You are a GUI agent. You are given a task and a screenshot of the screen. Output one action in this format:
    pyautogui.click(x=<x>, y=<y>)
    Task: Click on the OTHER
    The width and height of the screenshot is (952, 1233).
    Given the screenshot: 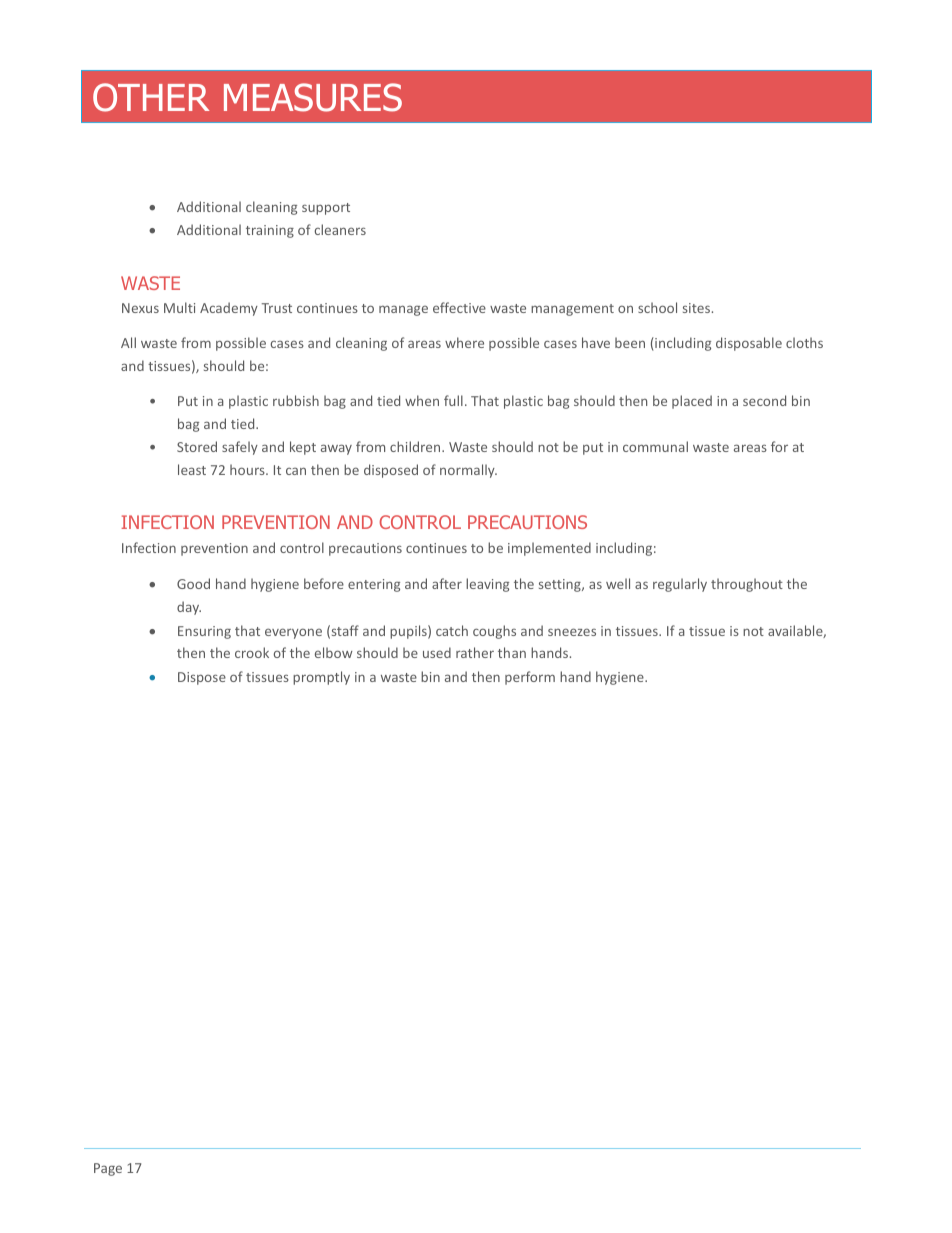 What is the action you would take?
    pyautogui.click(x=151, y=97)
